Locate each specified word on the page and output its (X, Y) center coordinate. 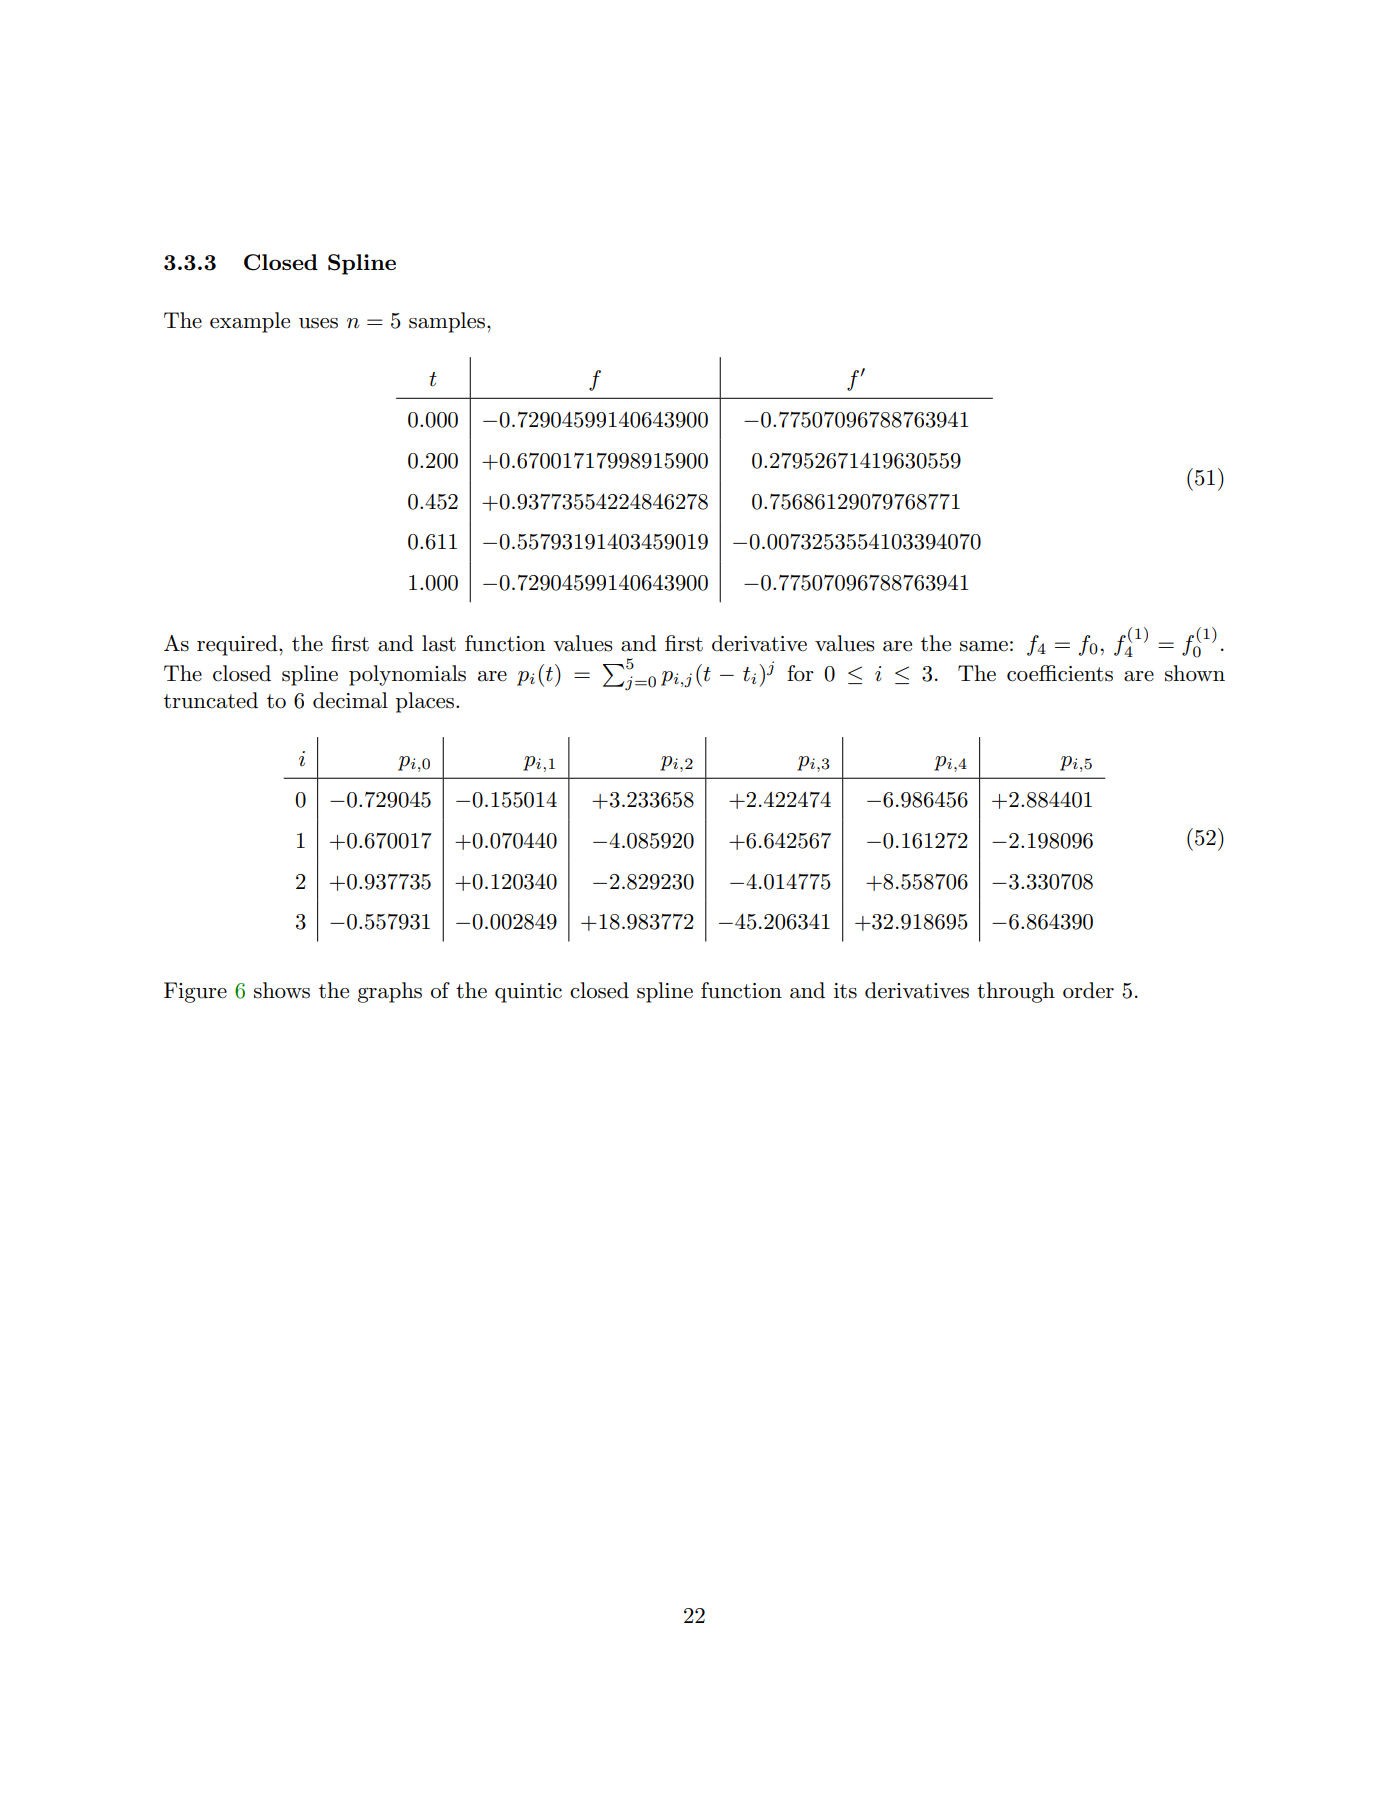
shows (282, 990)
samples (447, 322)
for (800, 673)
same (984, 646)
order (1088, 990)
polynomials (407, 675)
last (439, 643)
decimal (350, 700)
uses (318, 323)
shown (1195, 673)
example (250, 322)
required (238, 645)
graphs (390, 992)
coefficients (1060, 673)
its (845, 991)
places (425, 702)
